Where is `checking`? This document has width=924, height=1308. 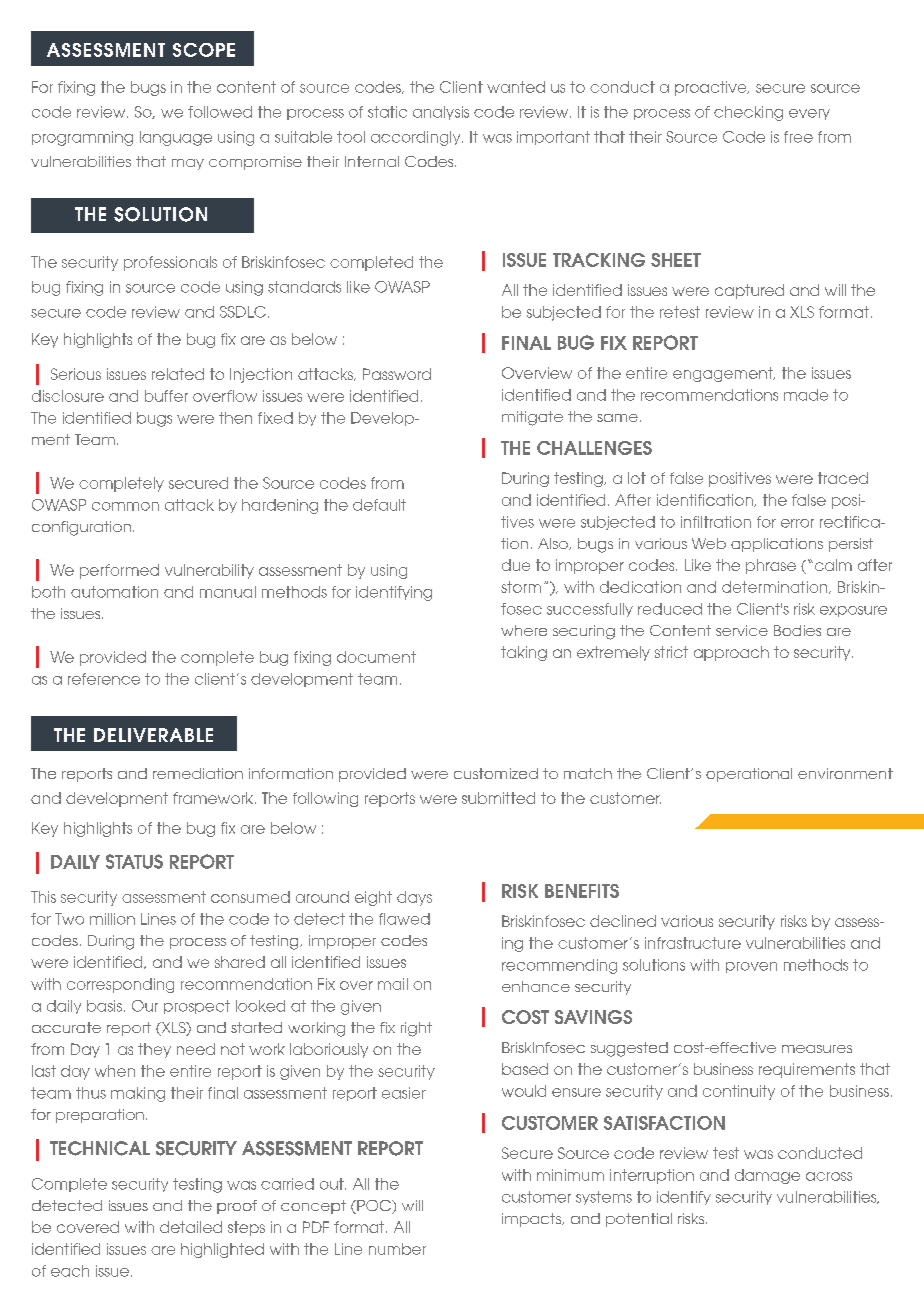
checking is located at coordinates (748, 113).
